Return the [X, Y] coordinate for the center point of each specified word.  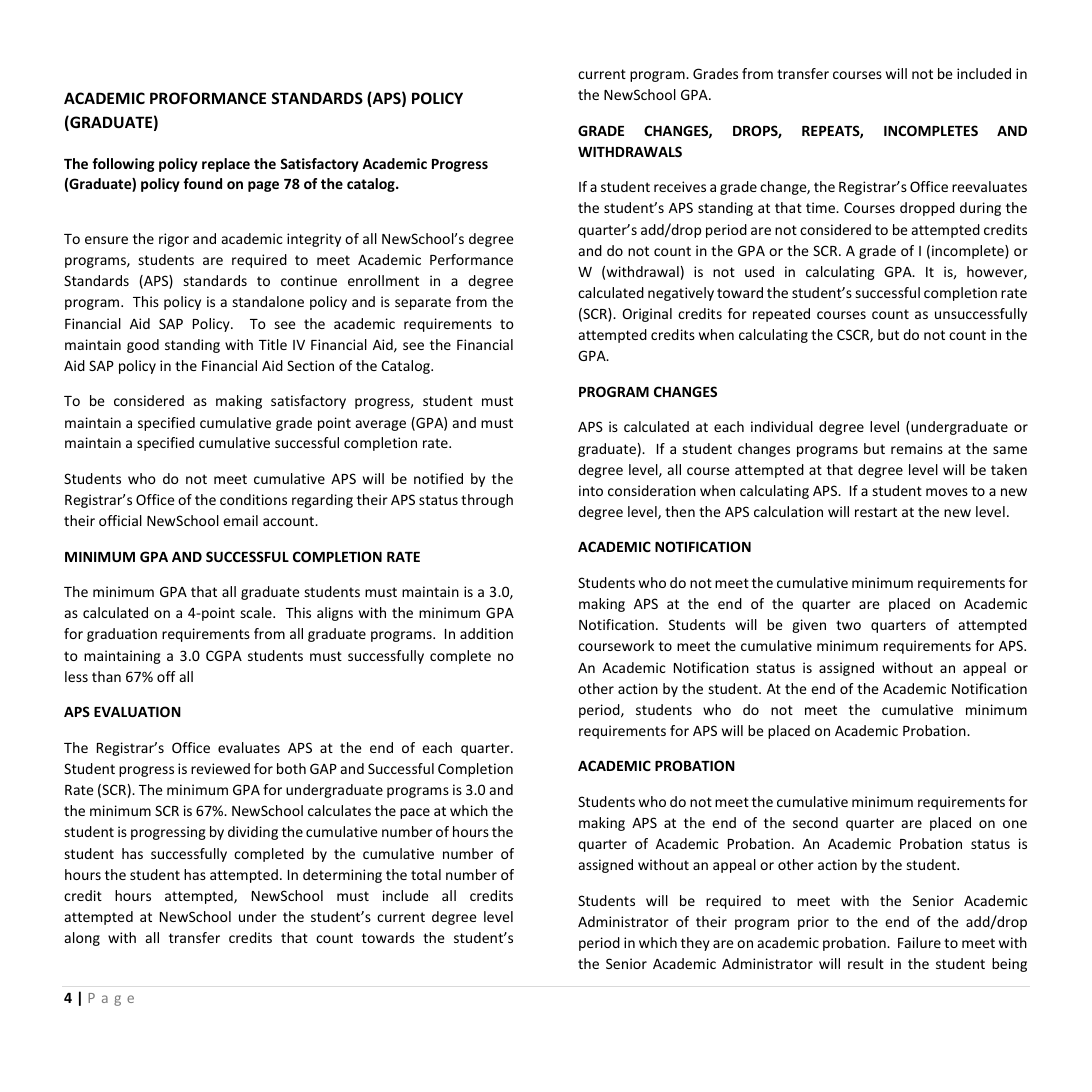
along [82, 939]
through [487, 501]
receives [680, 186]
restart [876, 512]
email [240, 520]
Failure [919, 942]
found [202, 183]
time [821, 207]
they [695, 944]
